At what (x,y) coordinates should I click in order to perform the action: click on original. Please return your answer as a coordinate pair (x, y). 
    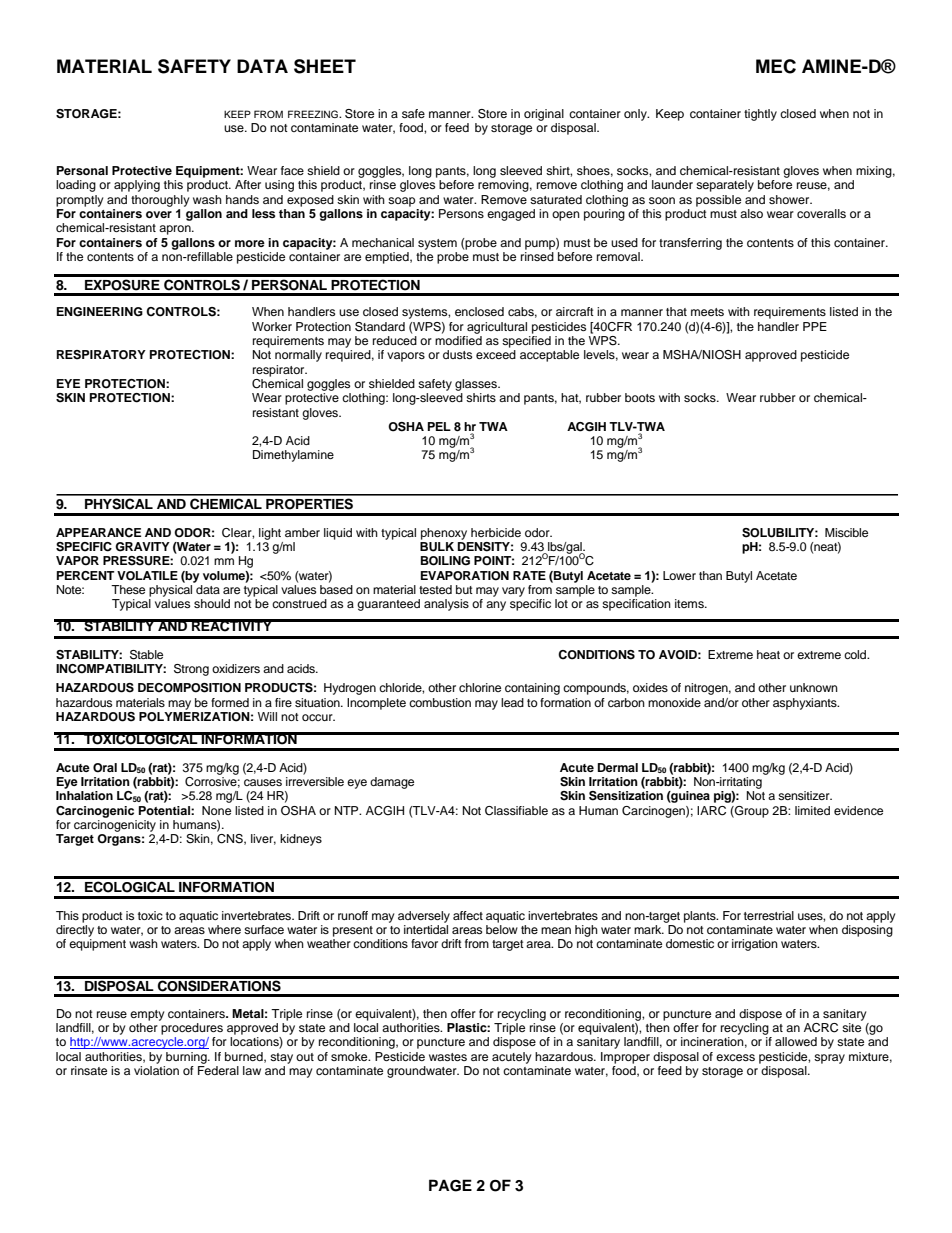
    Looking at the image, I should click on (544, 115).
